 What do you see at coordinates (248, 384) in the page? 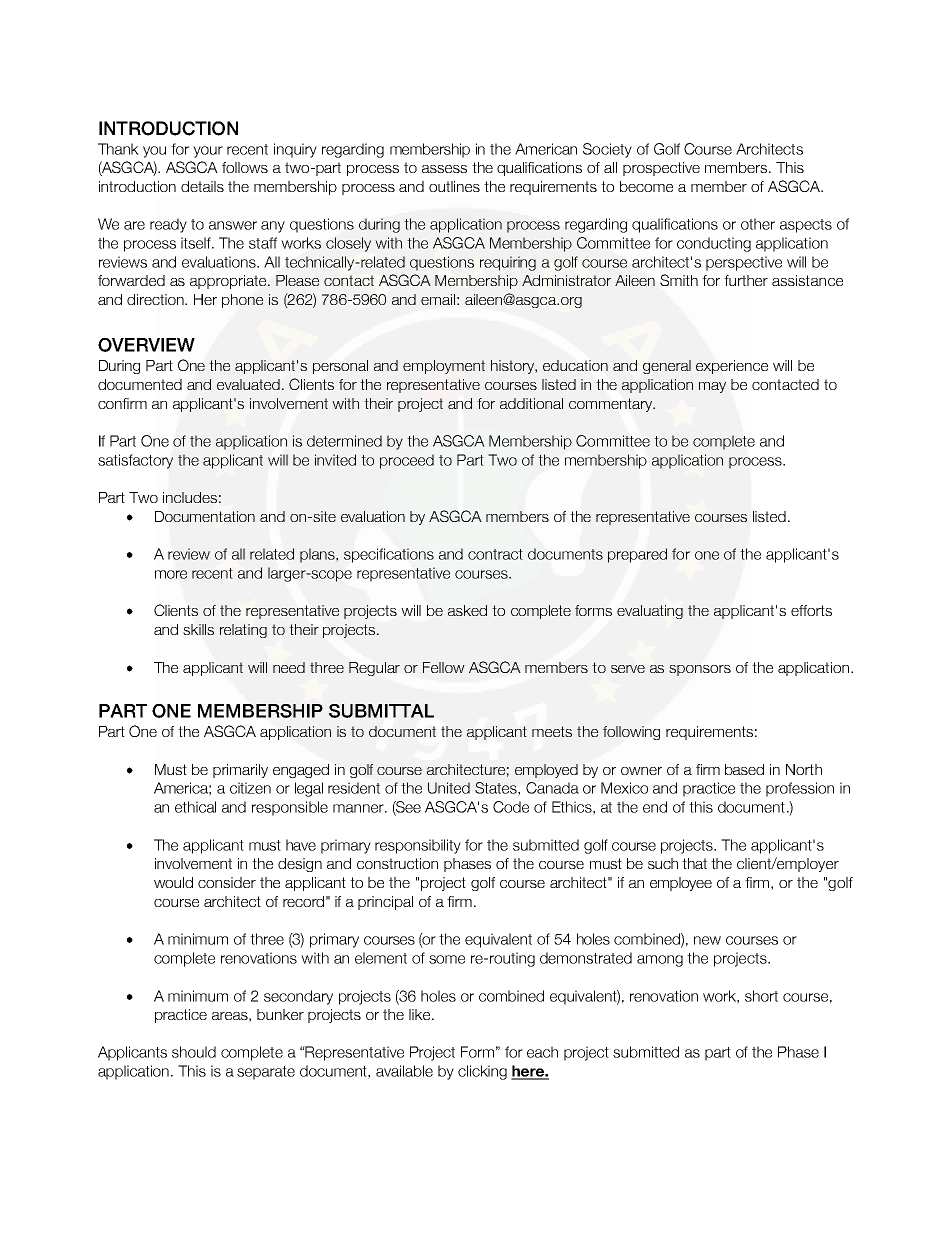
I see `evaluated` at bounding box center [248, 384].
